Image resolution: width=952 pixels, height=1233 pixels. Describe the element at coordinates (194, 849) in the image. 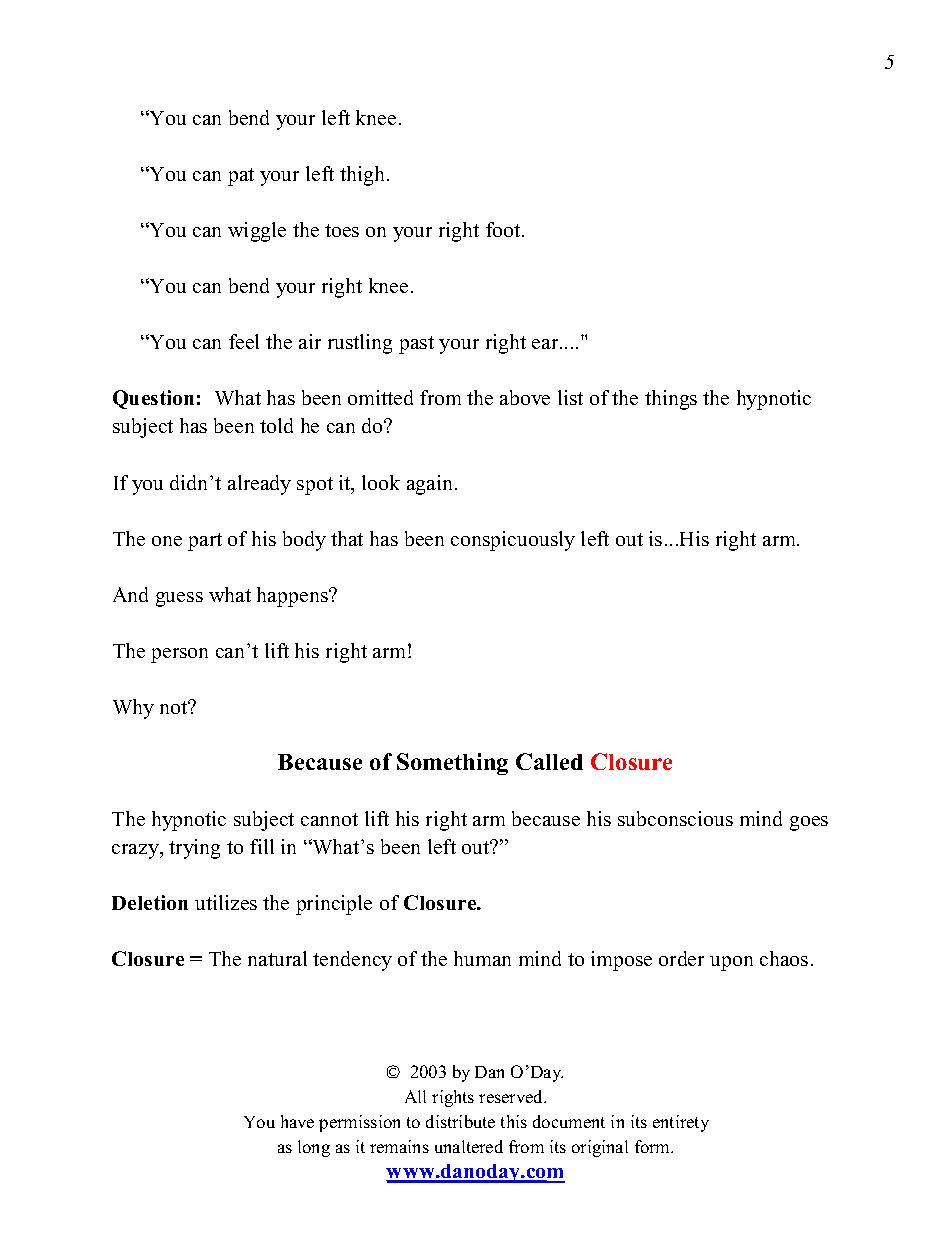

I see `trying` at that location.
